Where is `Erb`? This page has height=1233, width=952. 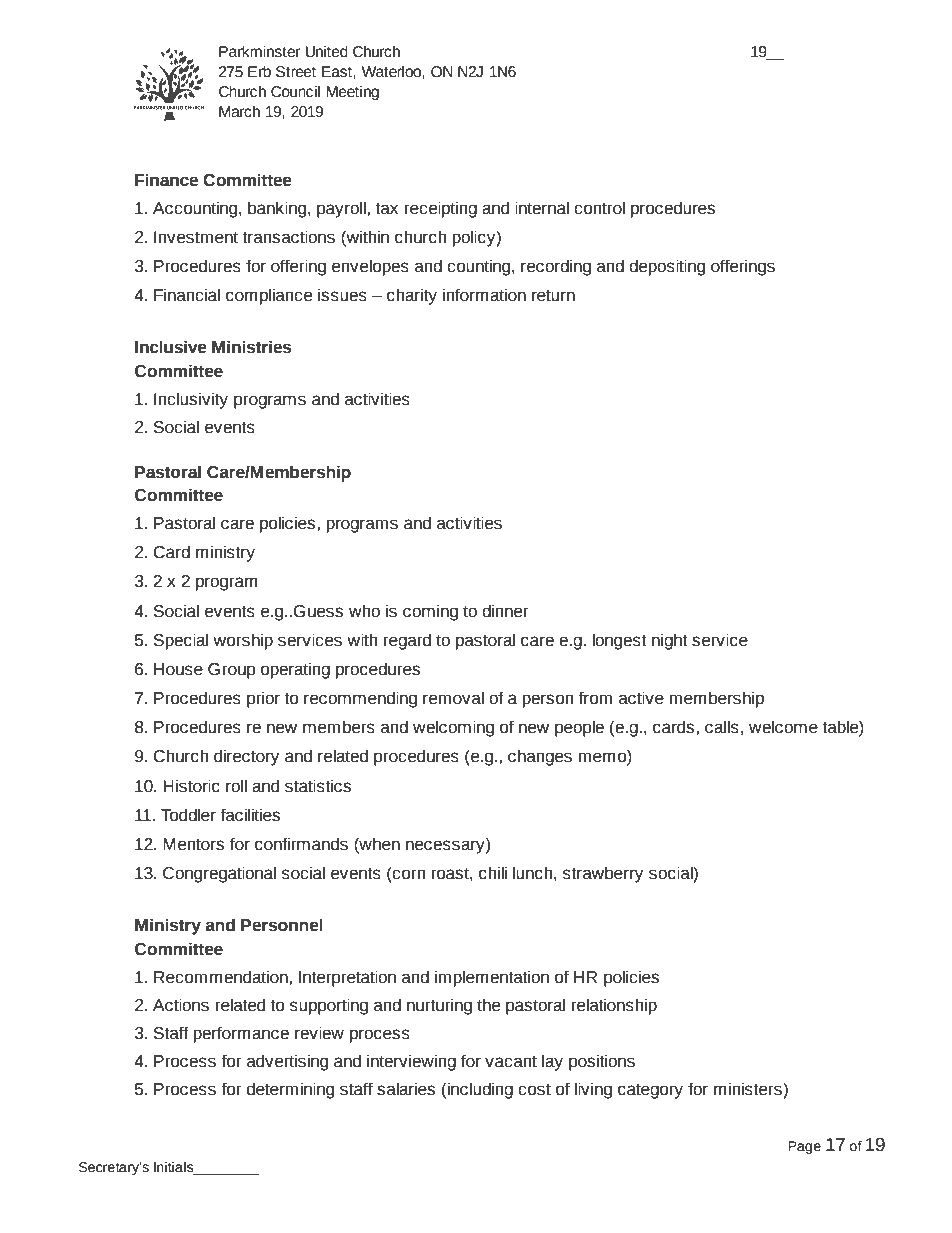 Erb is located at coordinates (259, 72).
